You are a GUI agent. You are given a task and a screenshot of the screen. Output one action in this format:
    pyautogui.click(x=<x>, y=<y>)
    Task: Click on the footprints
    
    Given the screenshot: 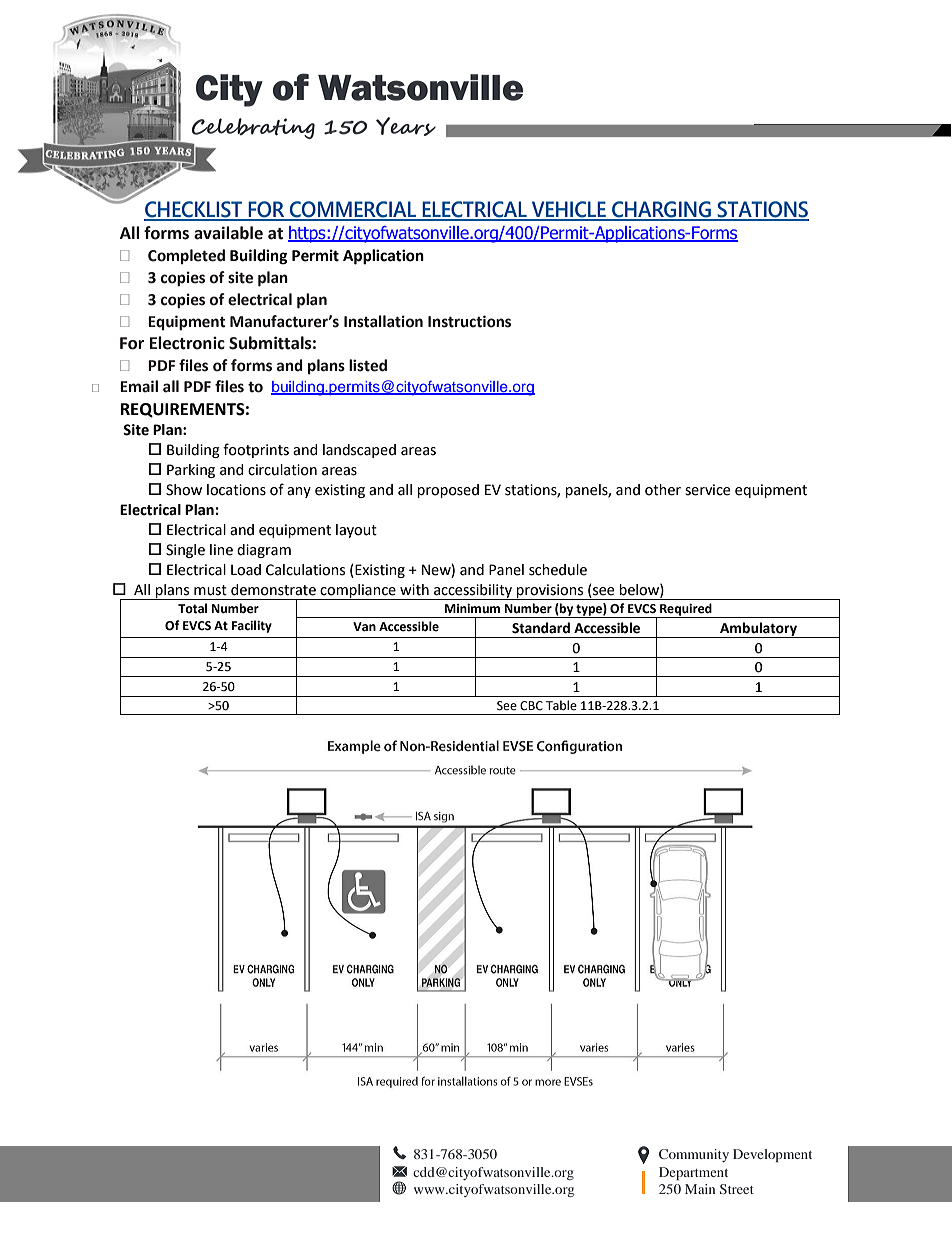 What is the action you would take?
    pyautogui.click(x=256, y=450)
